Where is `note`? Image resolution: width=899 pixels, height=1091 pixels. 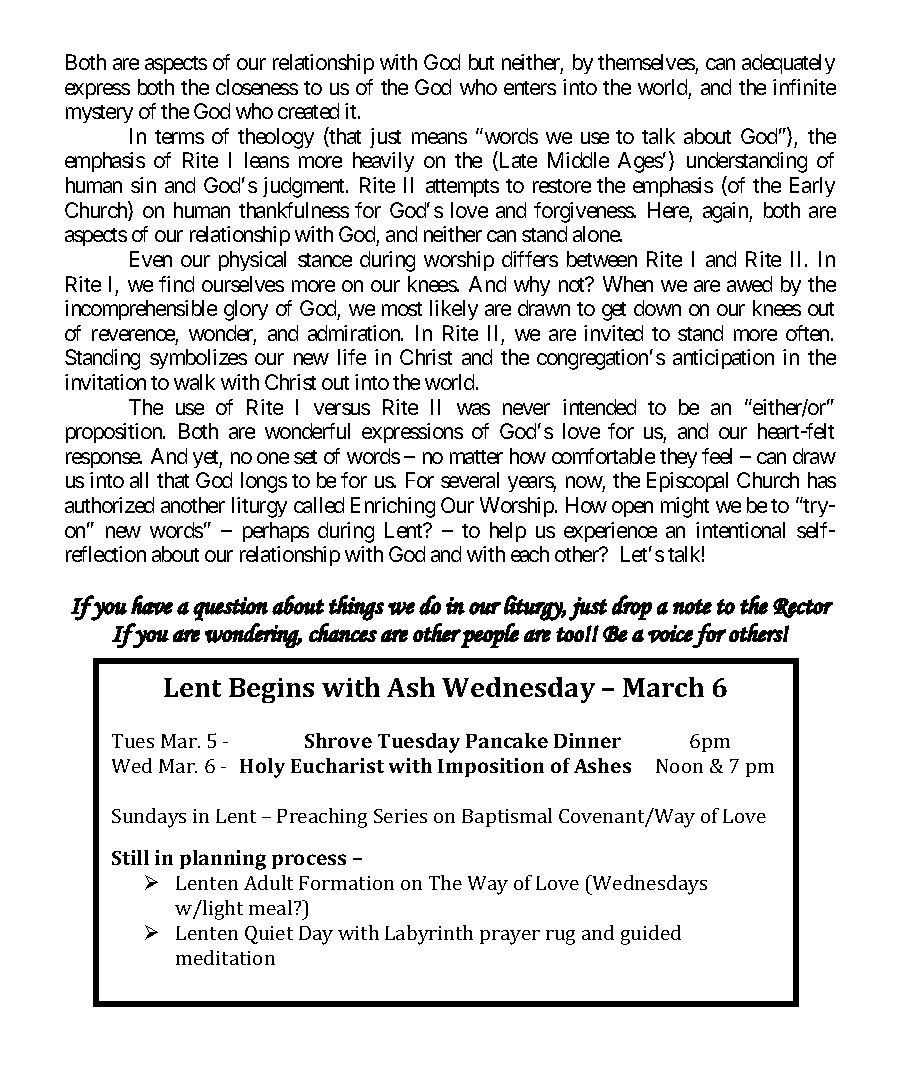 note is located at coordinates (692, 607).
